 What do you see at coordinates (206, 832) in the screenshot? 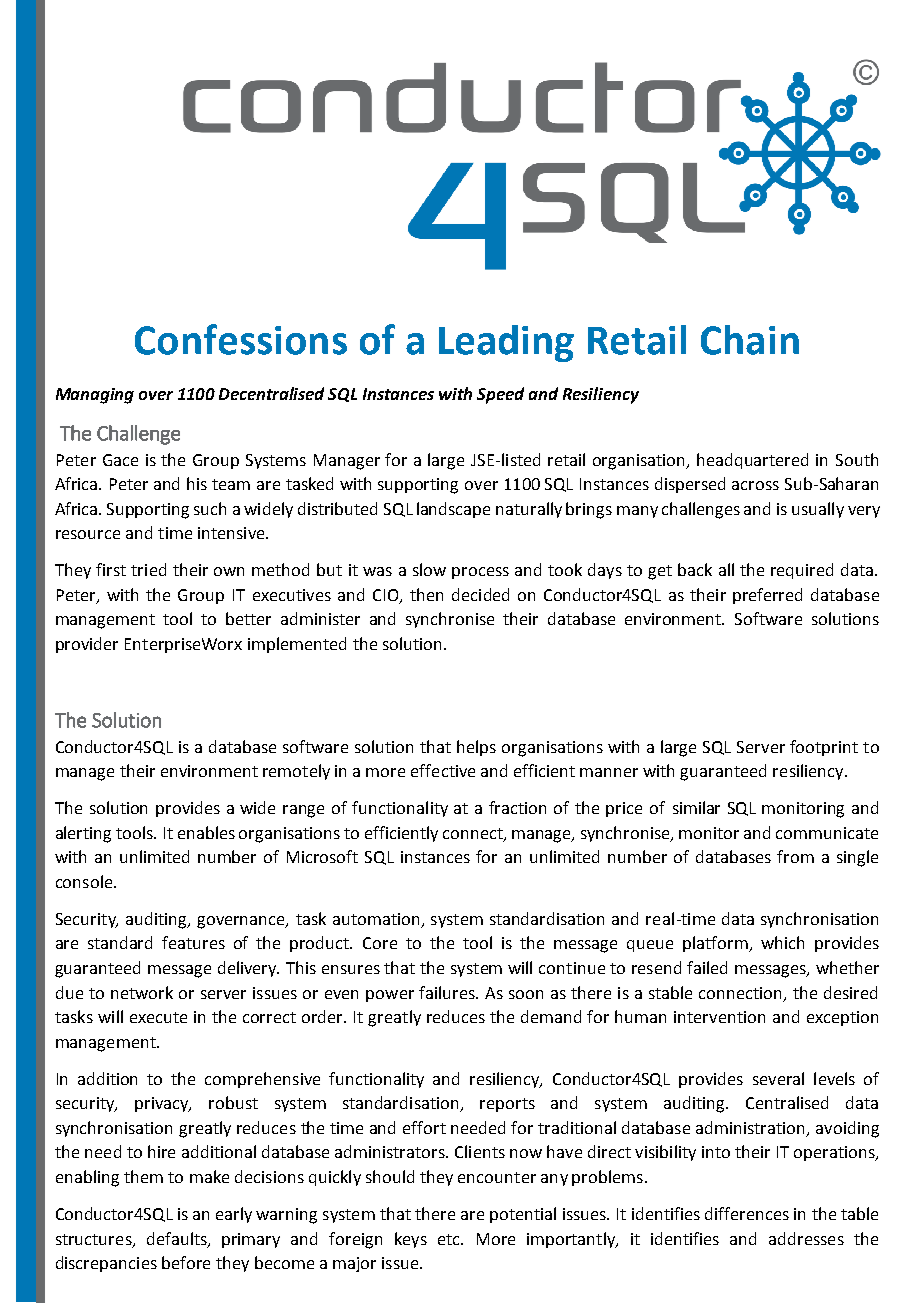
I see `enables` at bounding box center [206, 832].
